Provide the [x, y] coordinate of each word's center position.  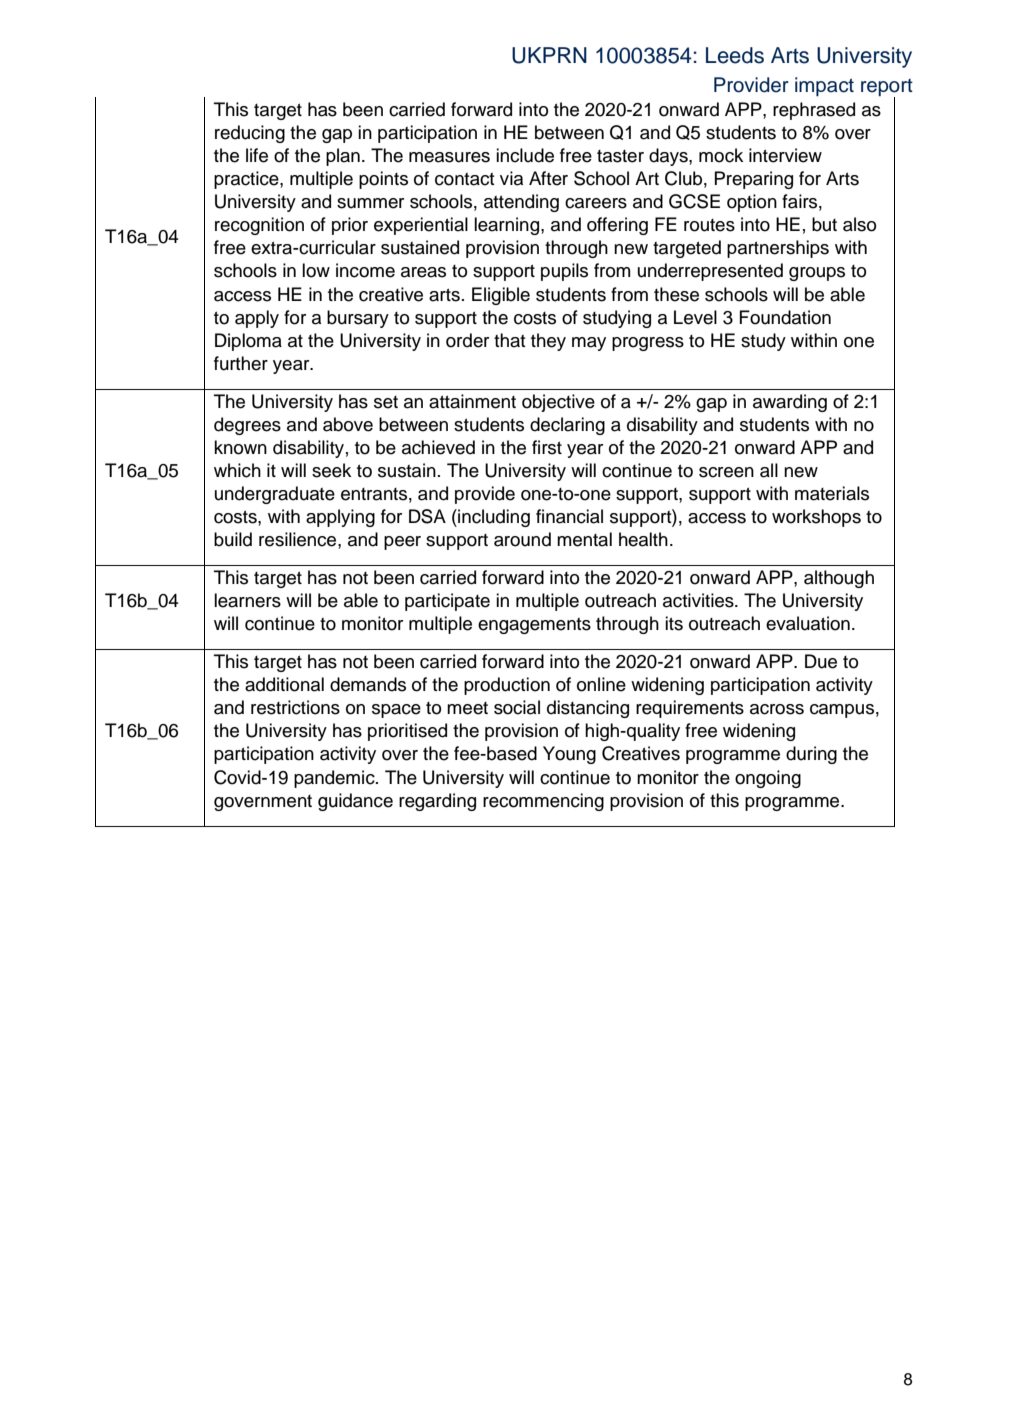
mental [584, 539]
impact [824, 87]
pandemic [335, 779]
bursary [358, 319]
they [548, 342]
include [525, 155]
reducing [250, 134]
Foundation [785, 317]
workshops [816, 518]
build [233, 539]
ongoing [768, 779]
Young [569, 755]
